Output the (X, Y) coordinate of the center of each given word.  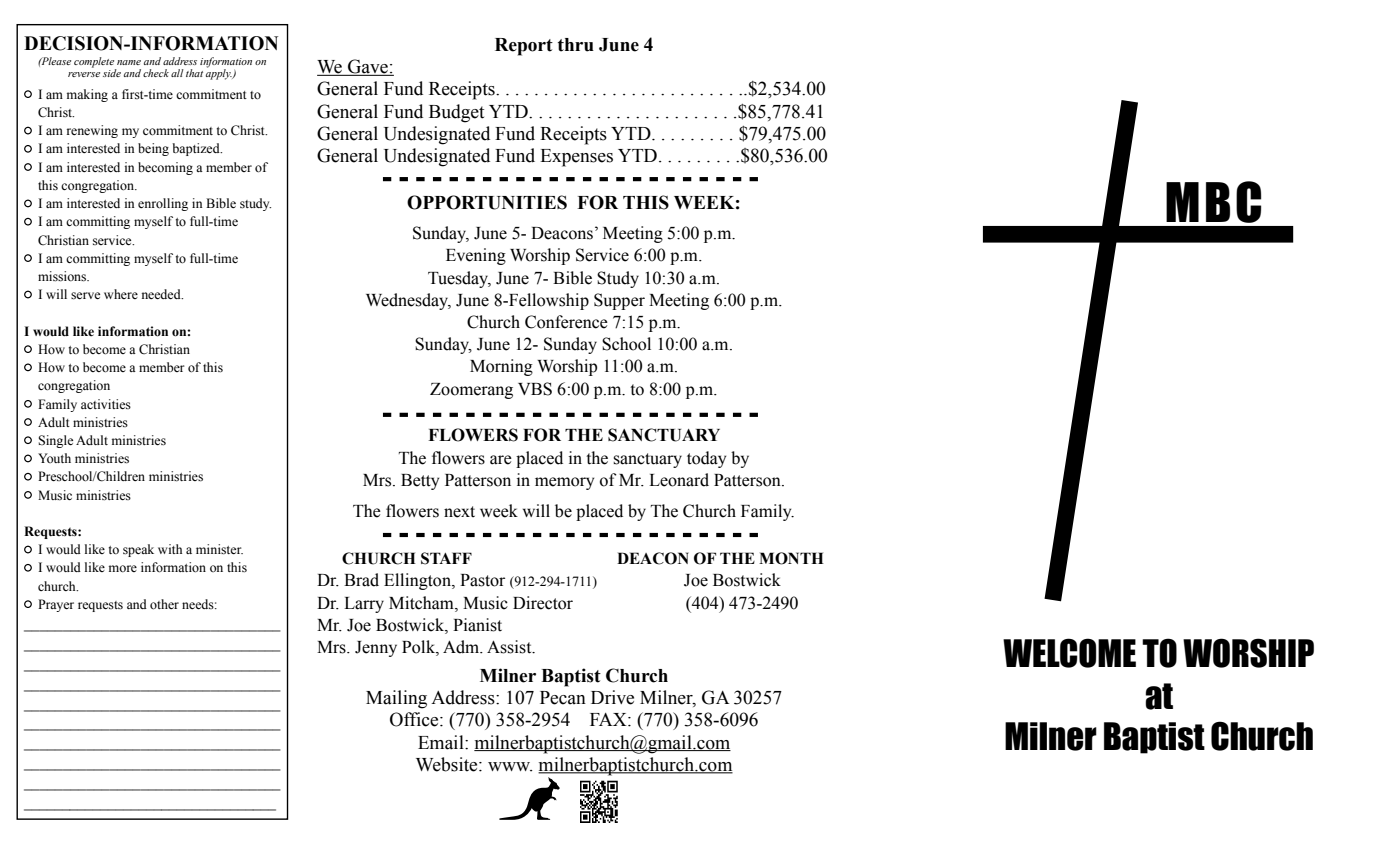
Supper (619, 301)
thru (576, 45)
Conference (566, 322)
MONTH (791, 558)
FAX (609, 719)
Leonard (679, 480)
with (170, 549)
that (194, 73)
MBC (1213, 202)
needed (162, 294)
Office (415, 719)
